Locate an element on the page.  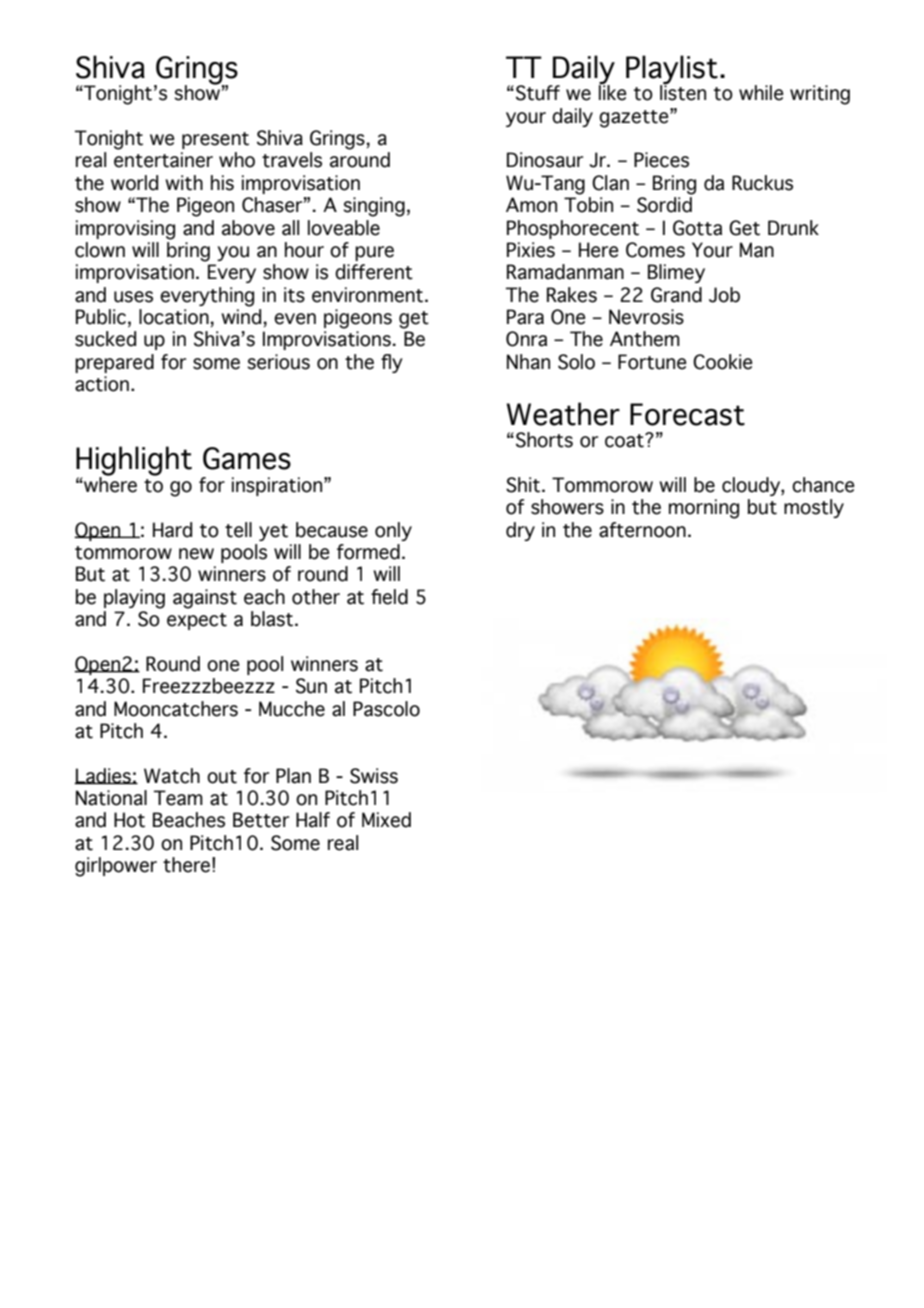
Mixed is located at coordinates (386, 820).
